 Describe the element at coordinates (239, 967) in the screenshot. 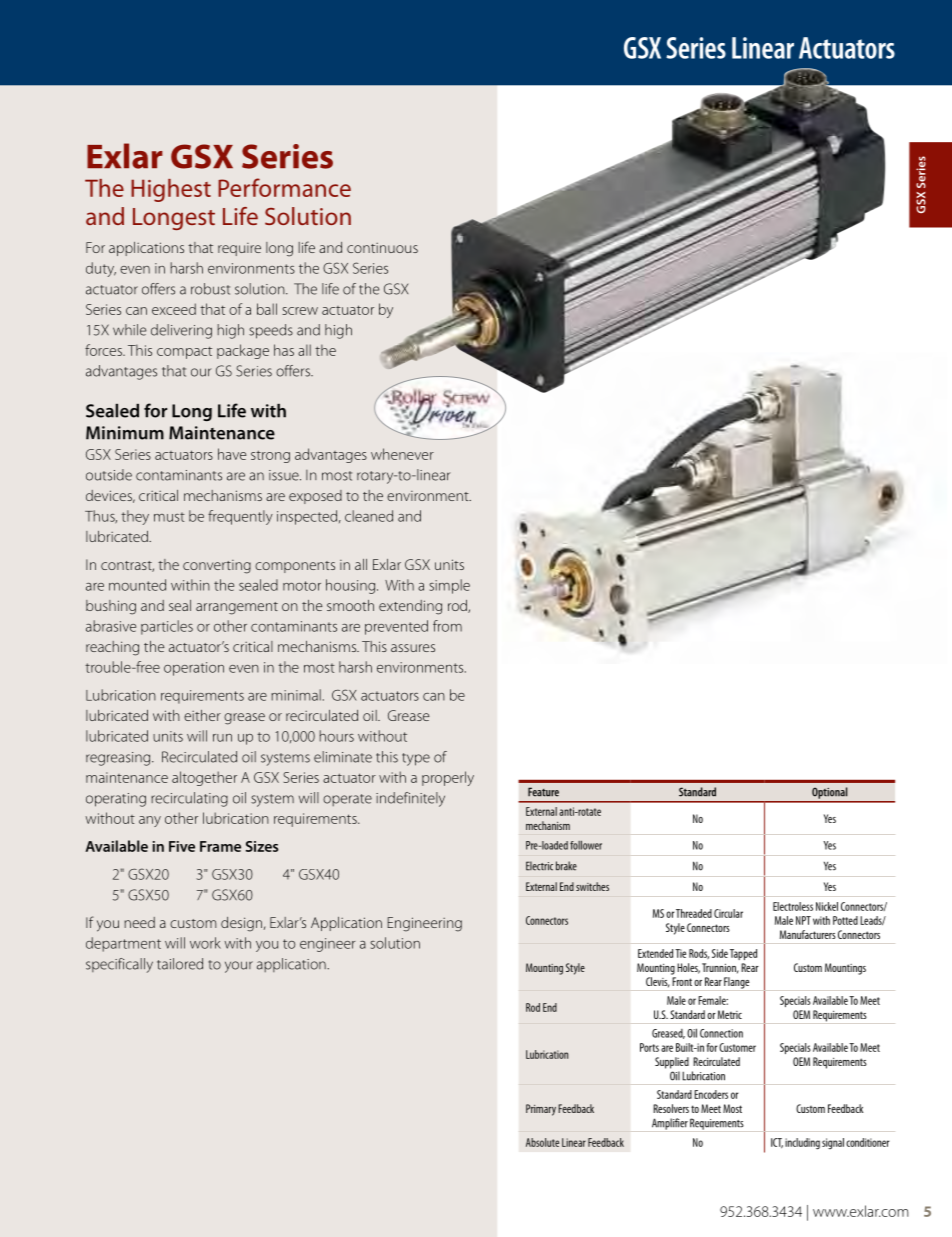

I see `your` at that location.
